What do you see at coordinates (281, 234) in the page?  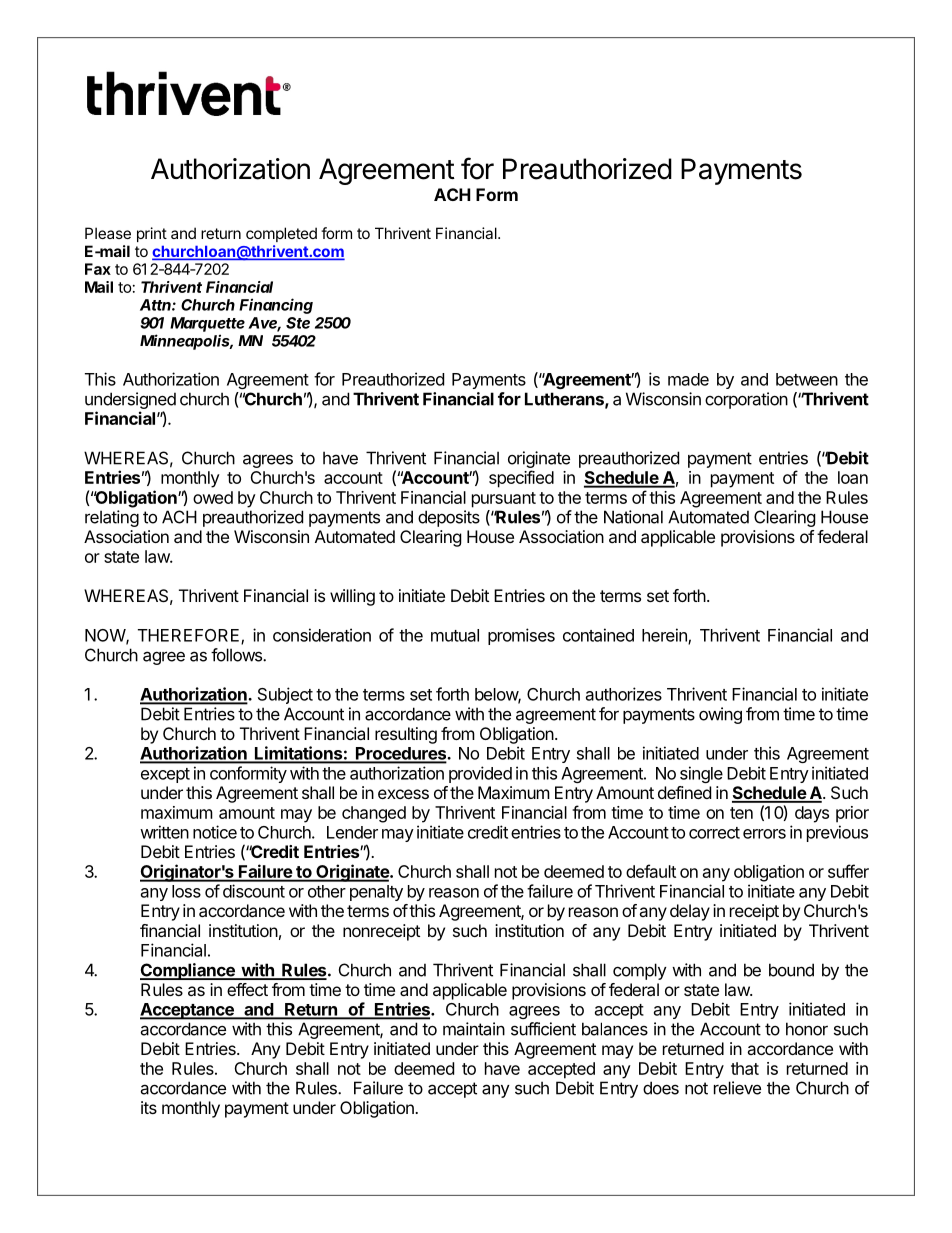 I see `completed` at bounding box center [281, 234].
